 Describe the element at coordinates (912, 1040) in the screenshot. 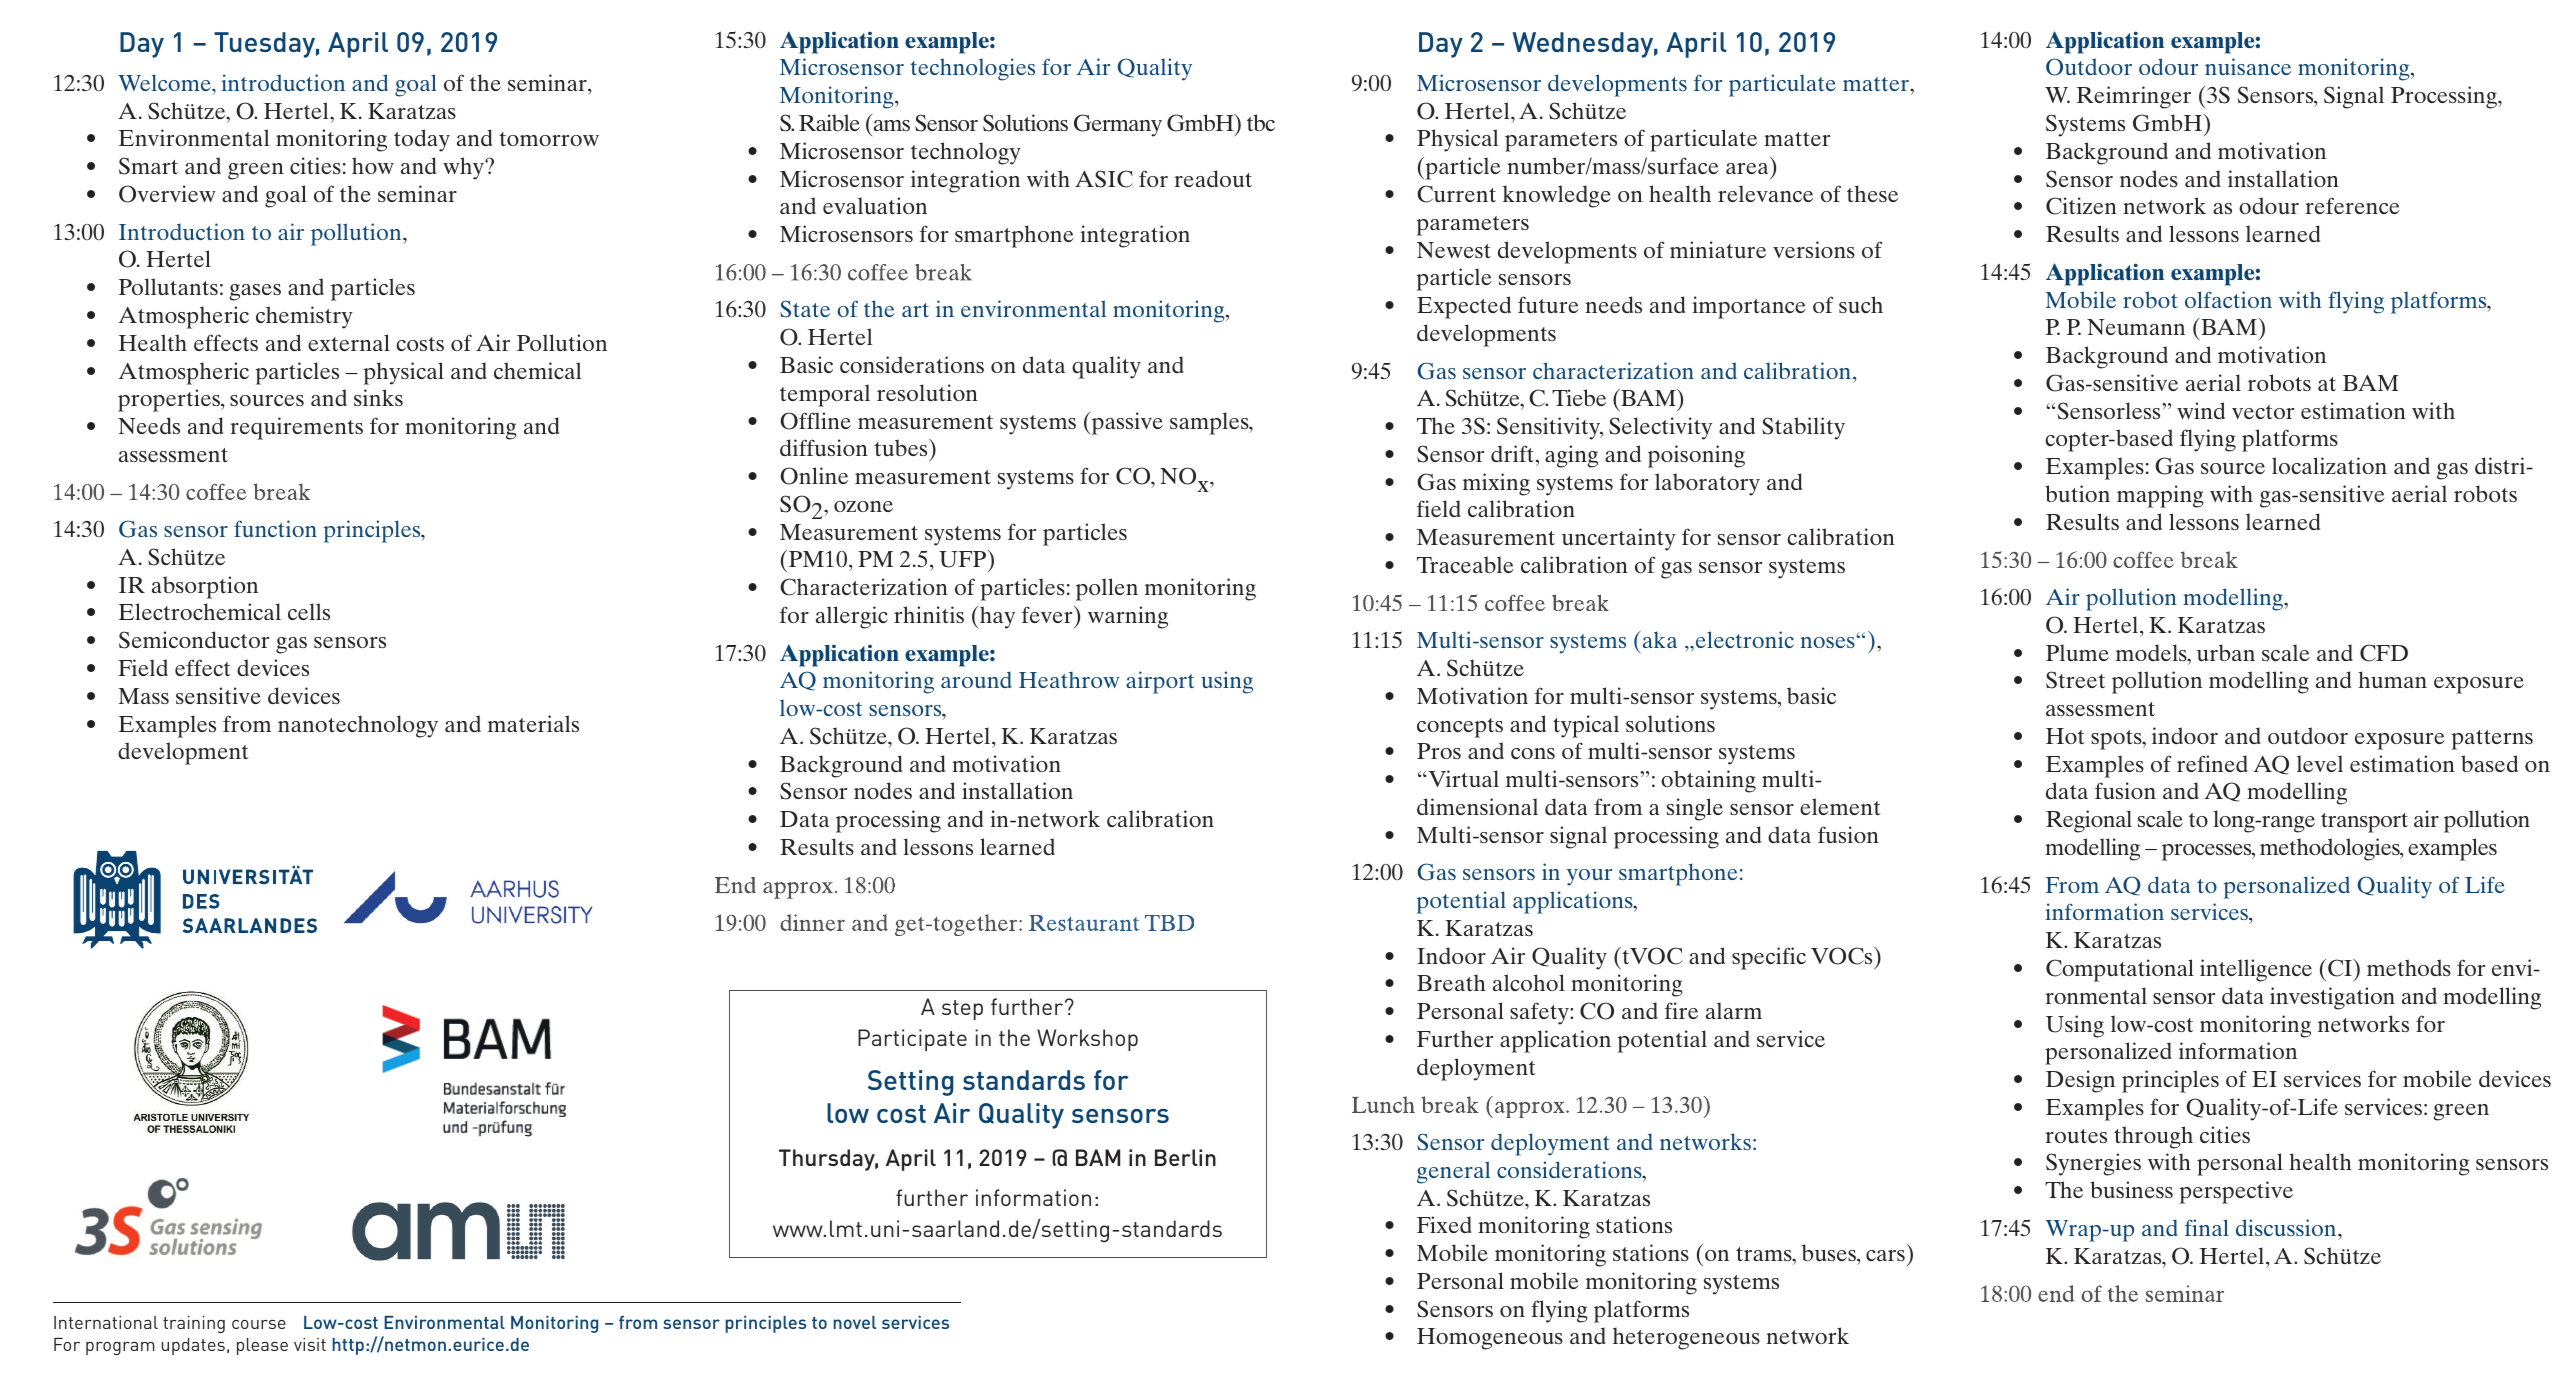

I see `Participate` at that location.
